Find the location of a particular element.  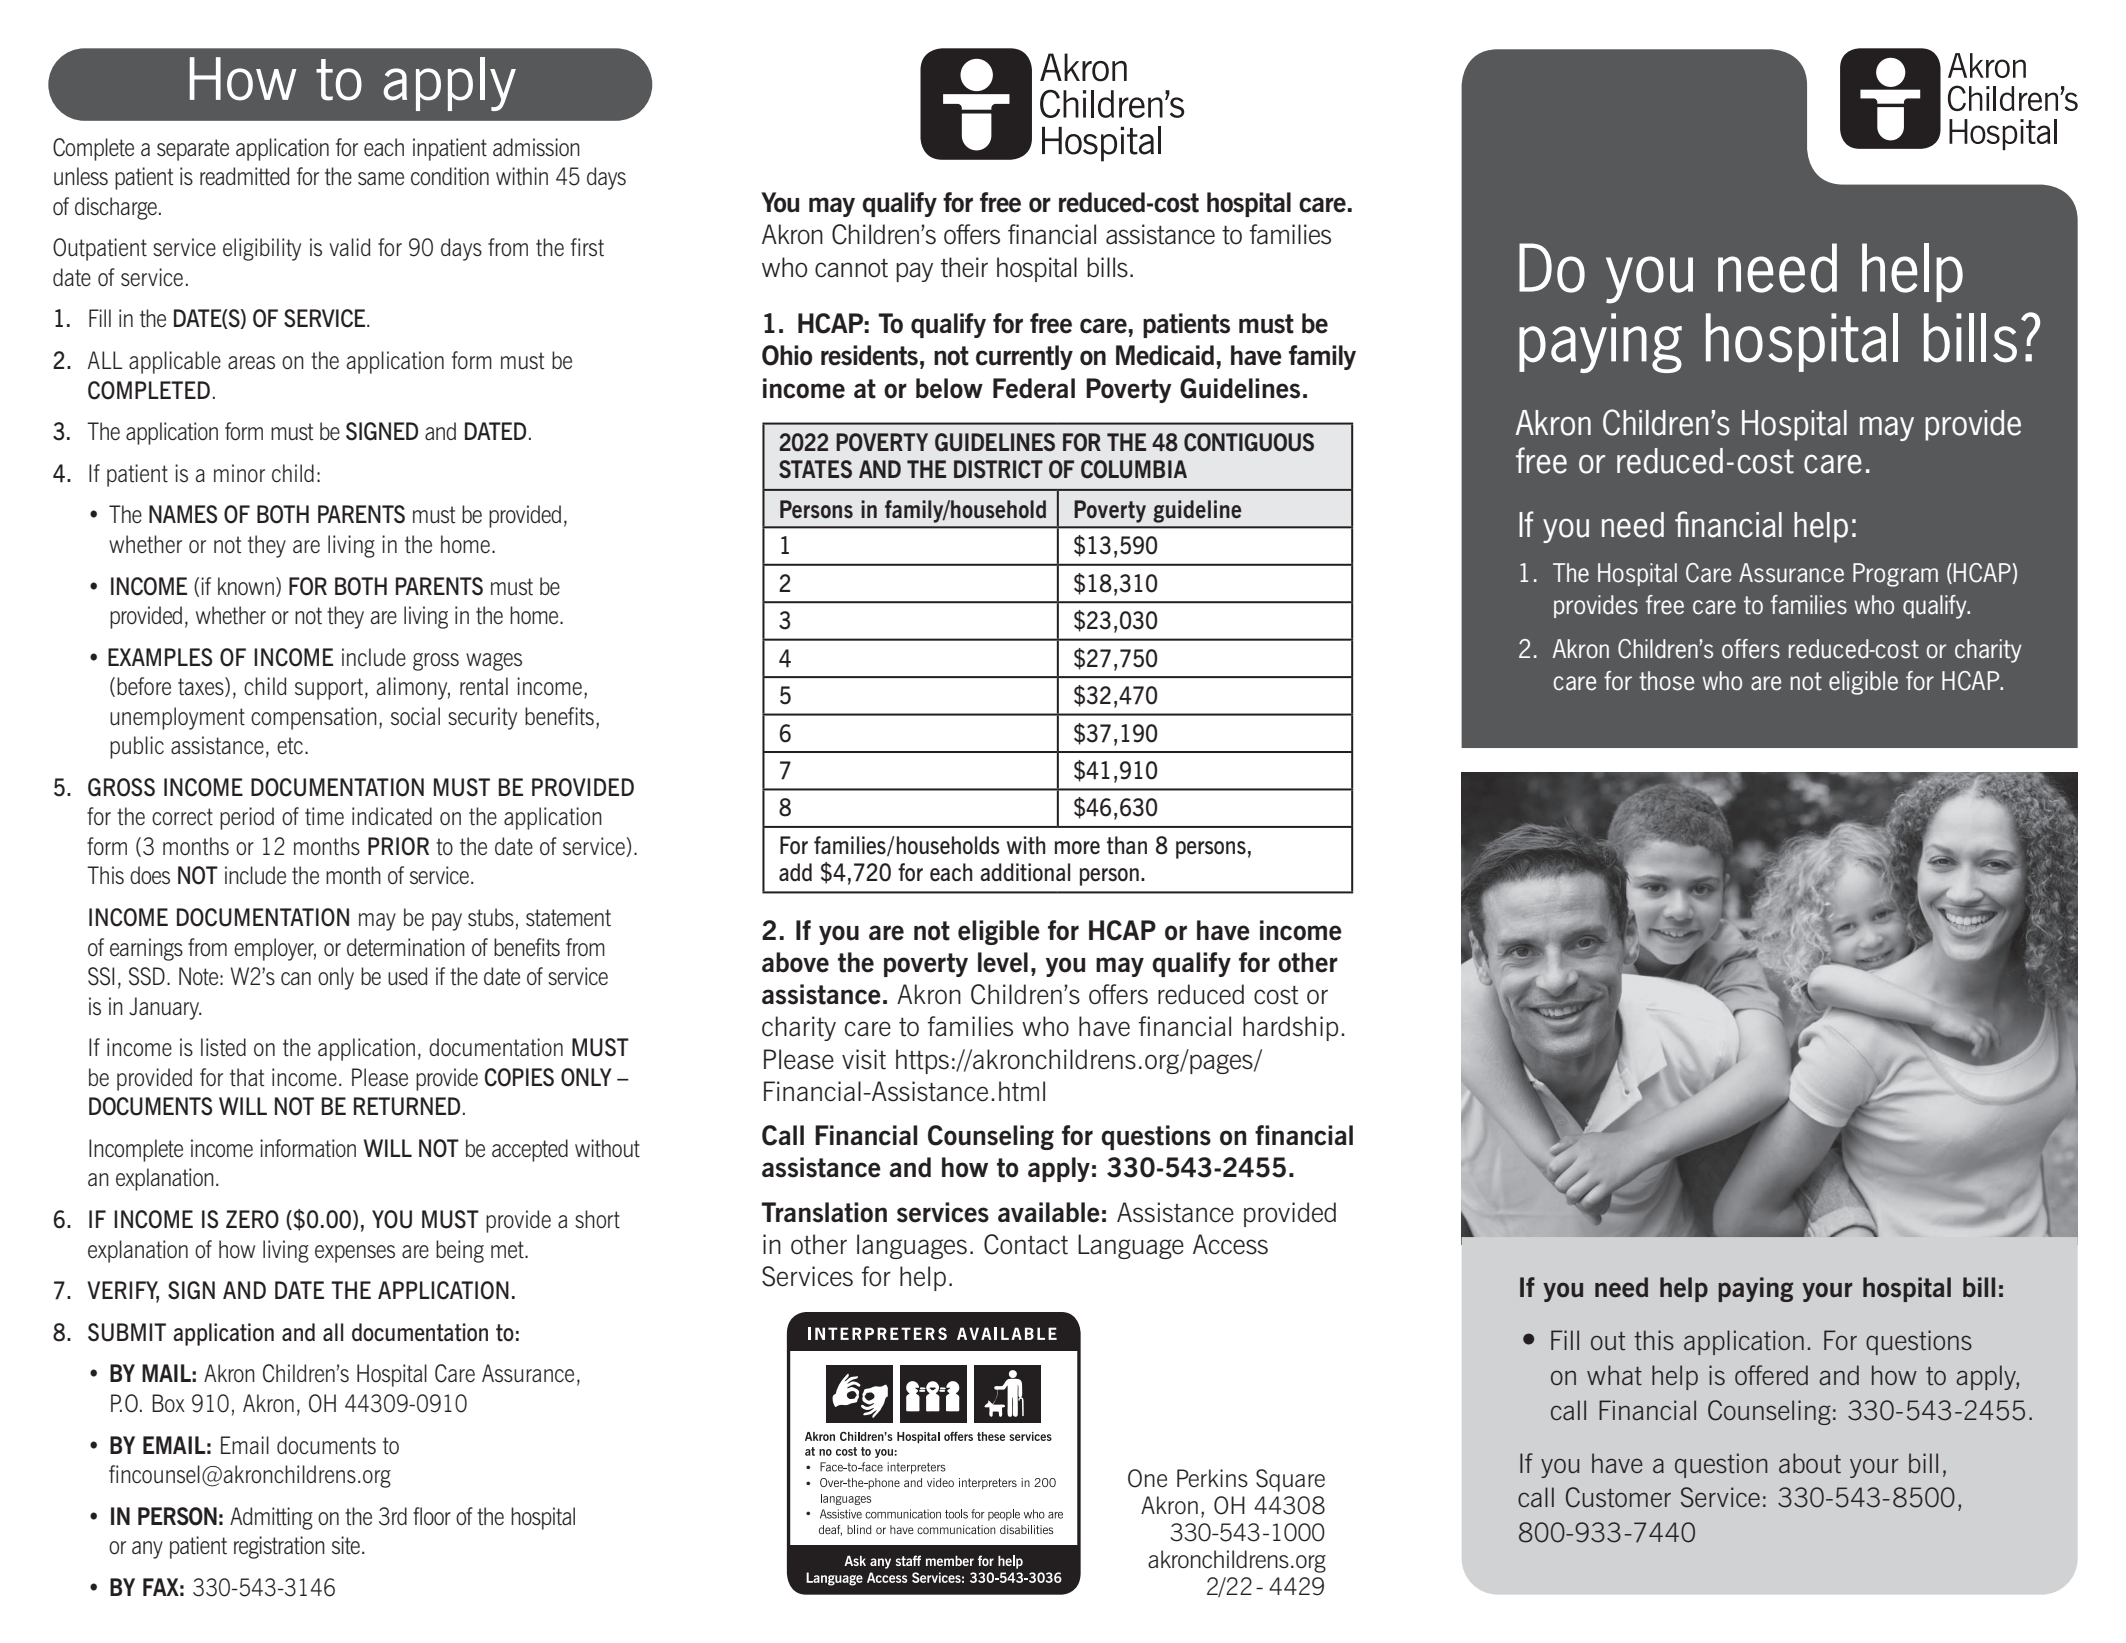

One is located at coordinates (1147, 1478).
